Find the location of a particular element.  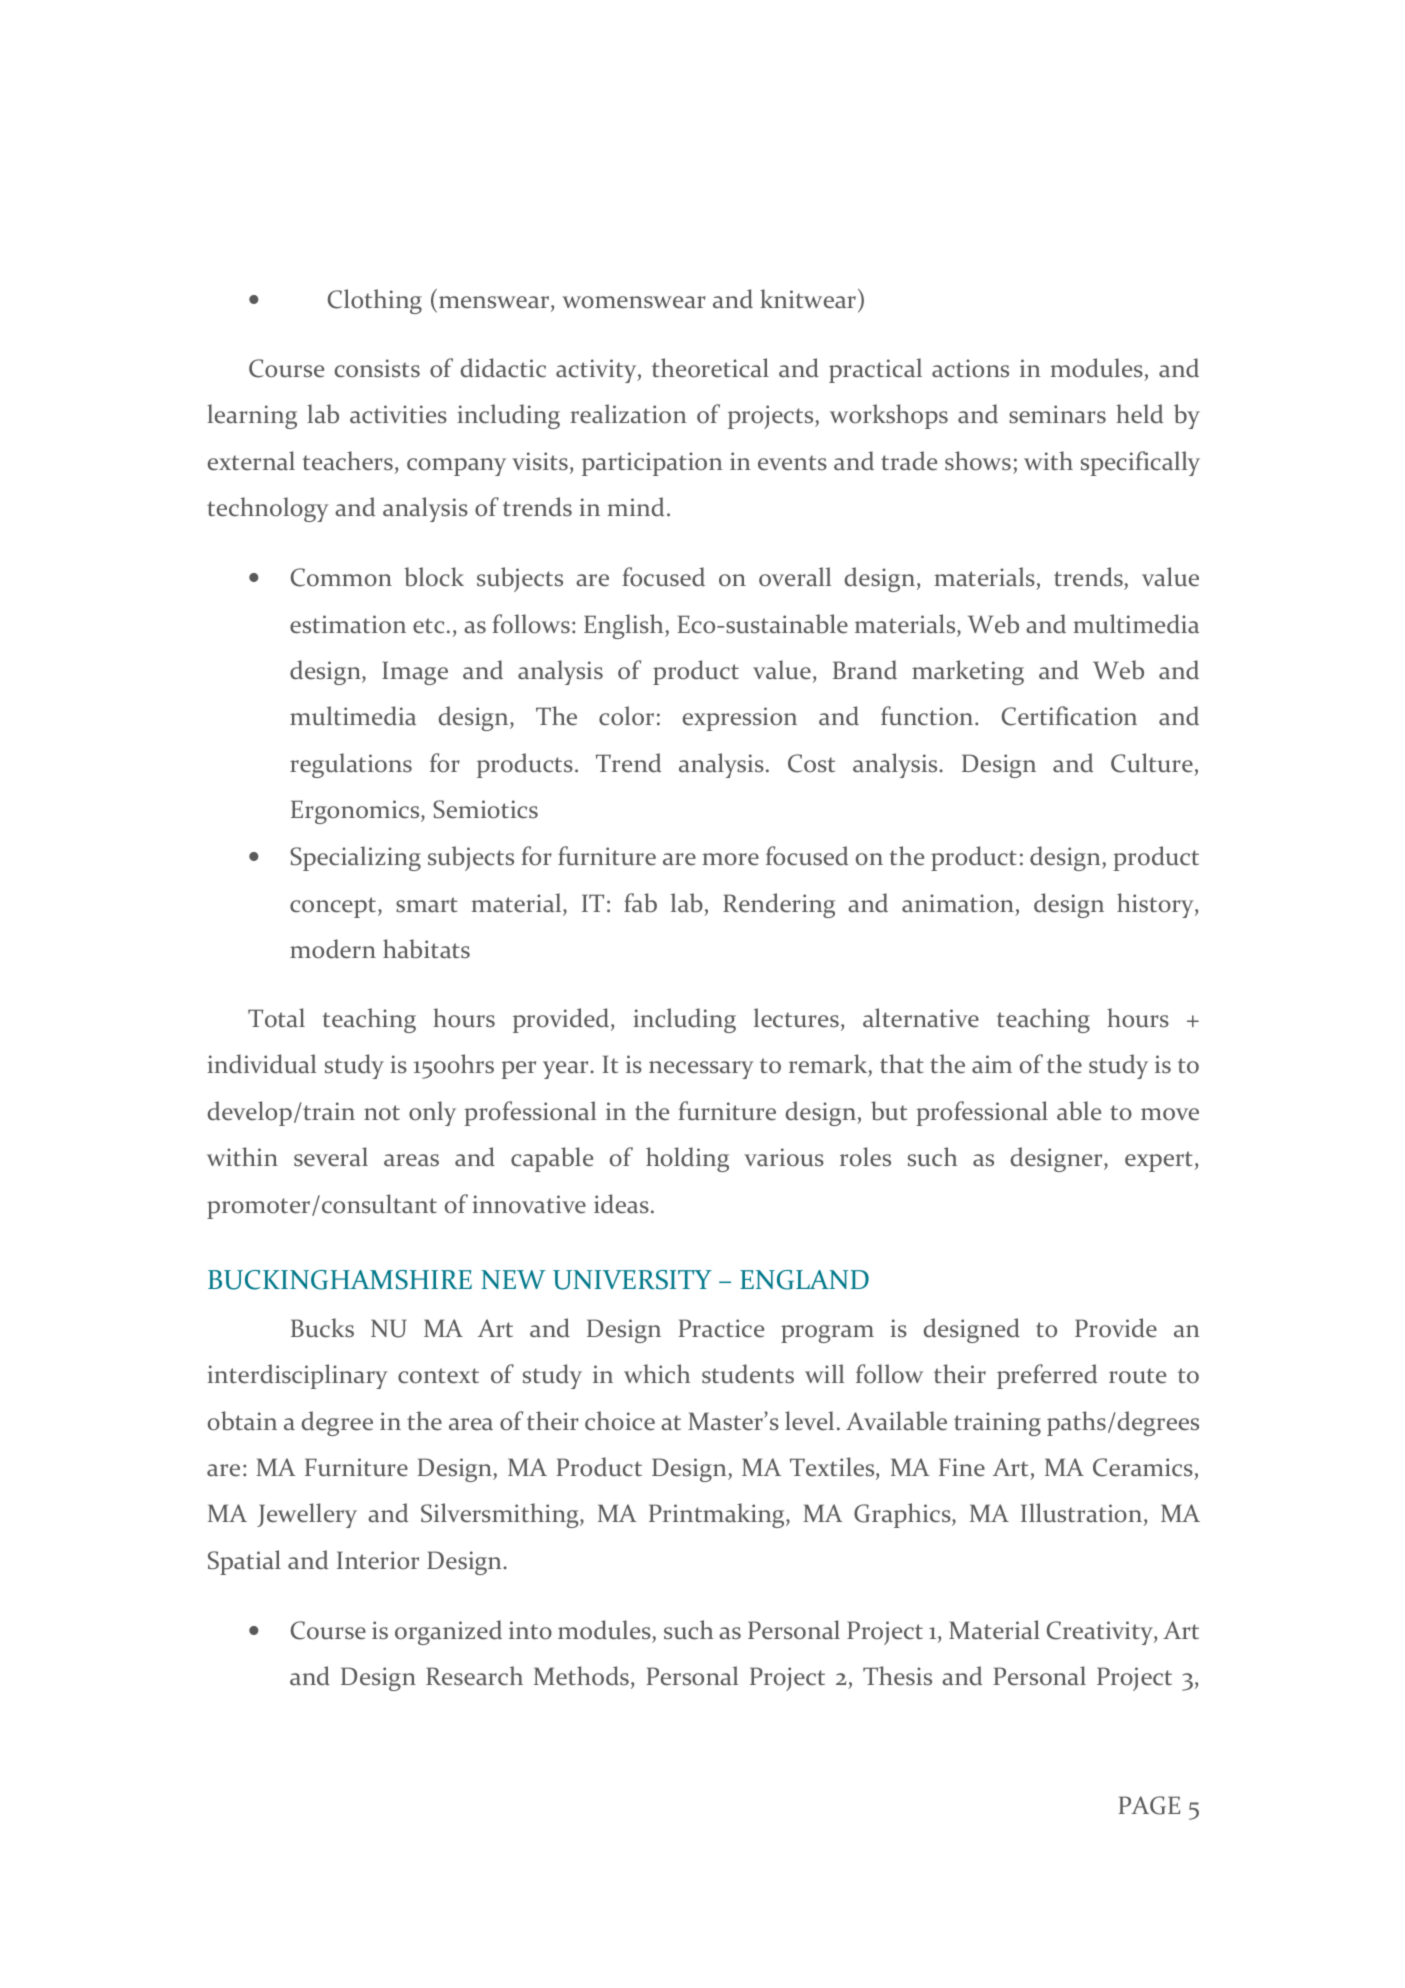

preferred is located at coordinates (1047, 1376).
